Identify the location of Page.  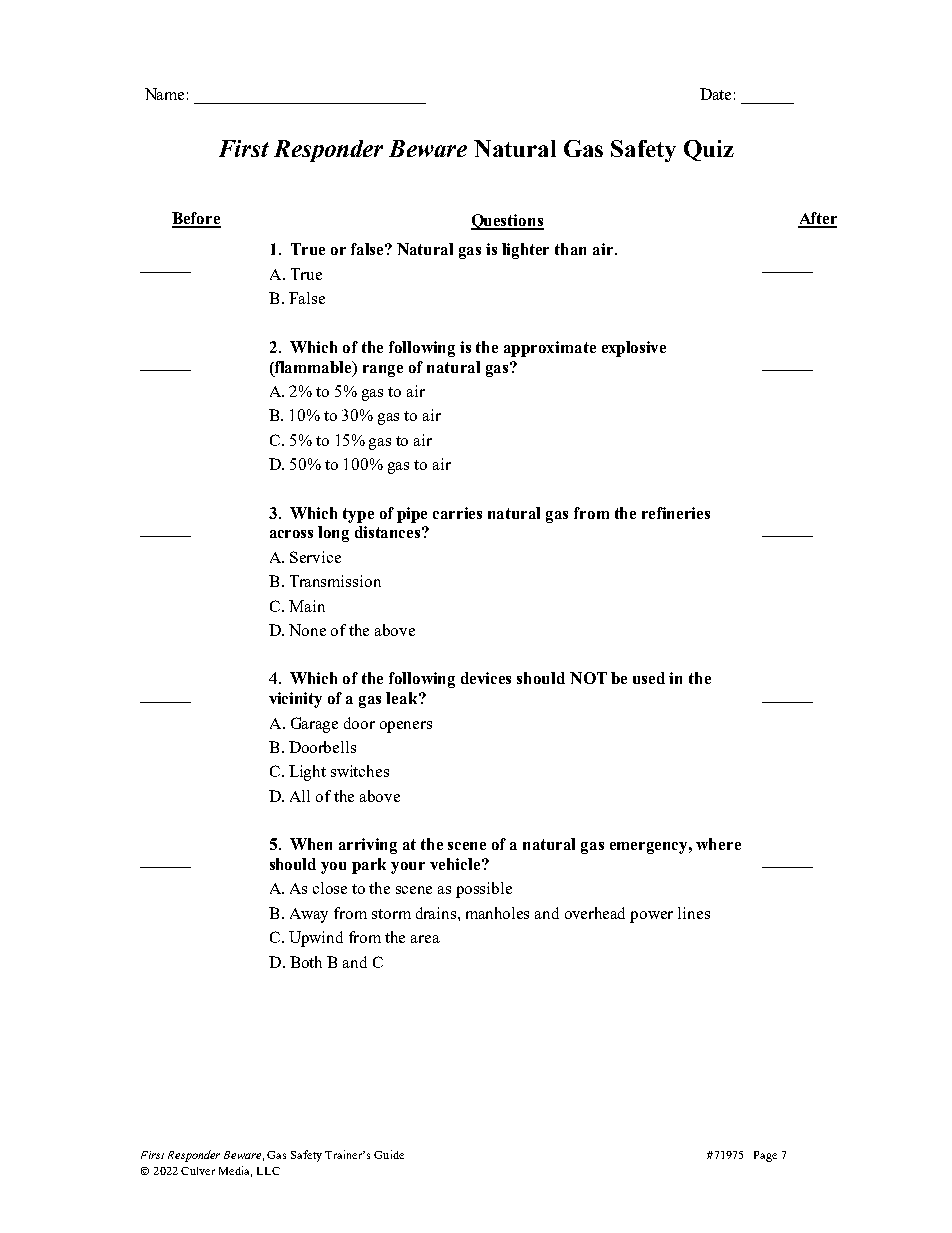
(765, 1156).
